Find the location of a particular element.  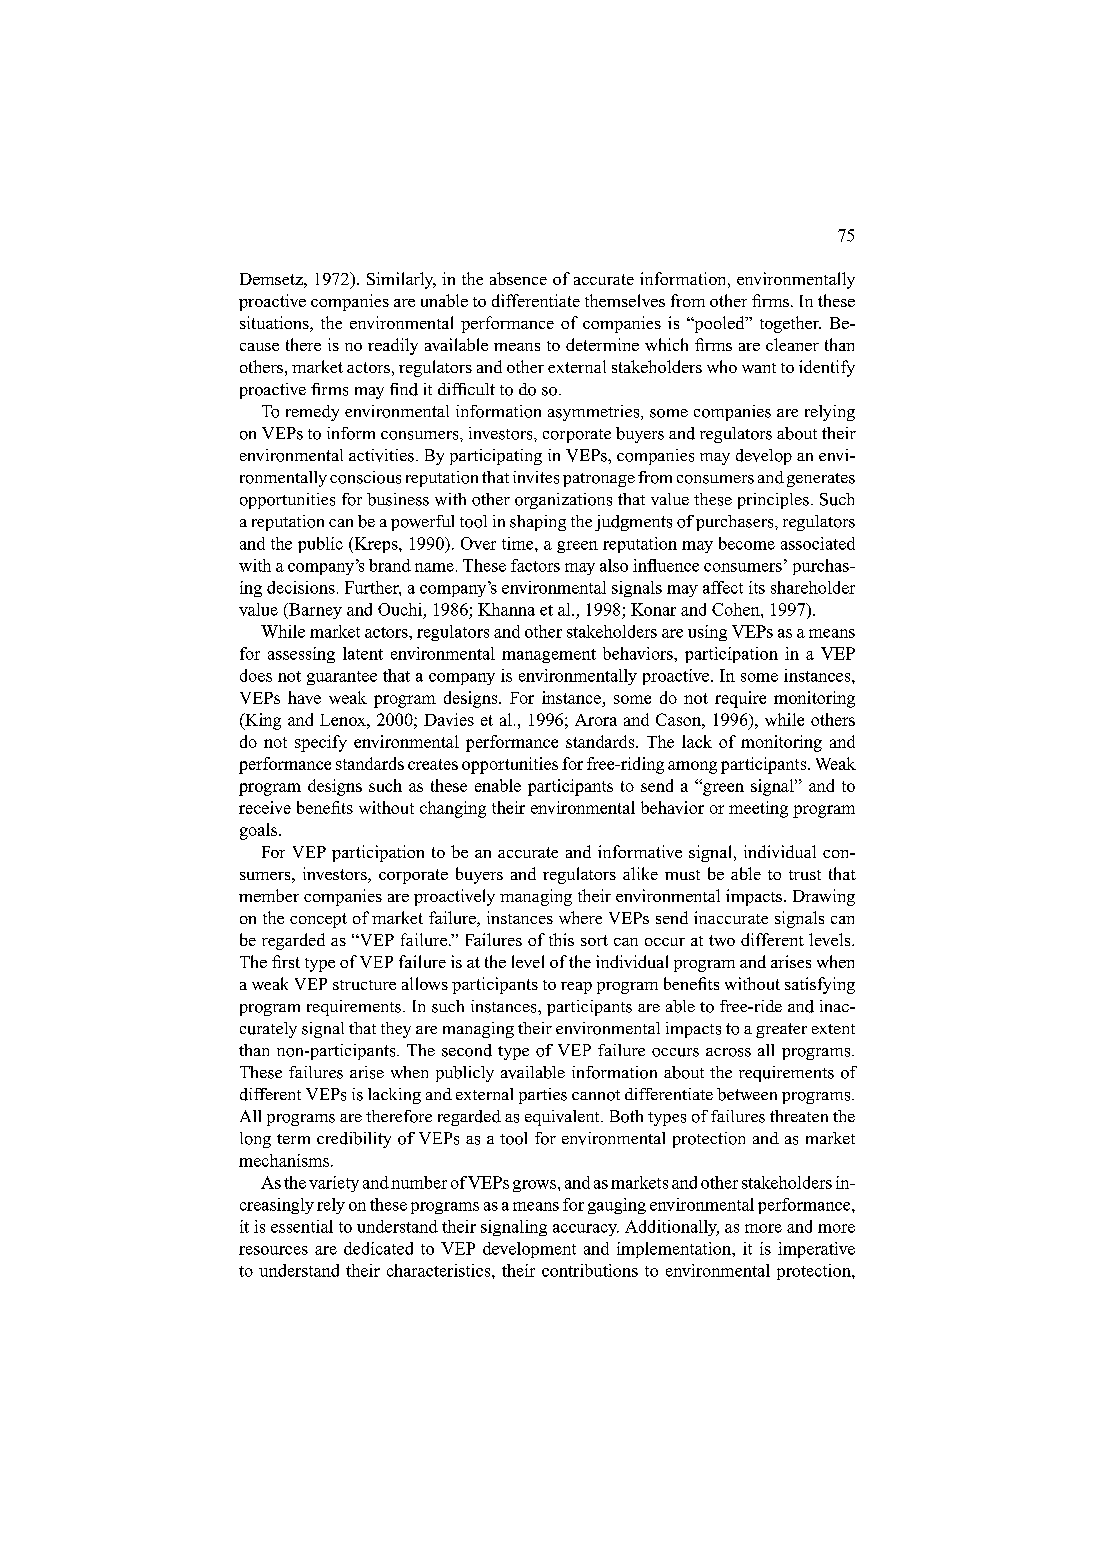

Khanna is located at coordinates (506, 609).
